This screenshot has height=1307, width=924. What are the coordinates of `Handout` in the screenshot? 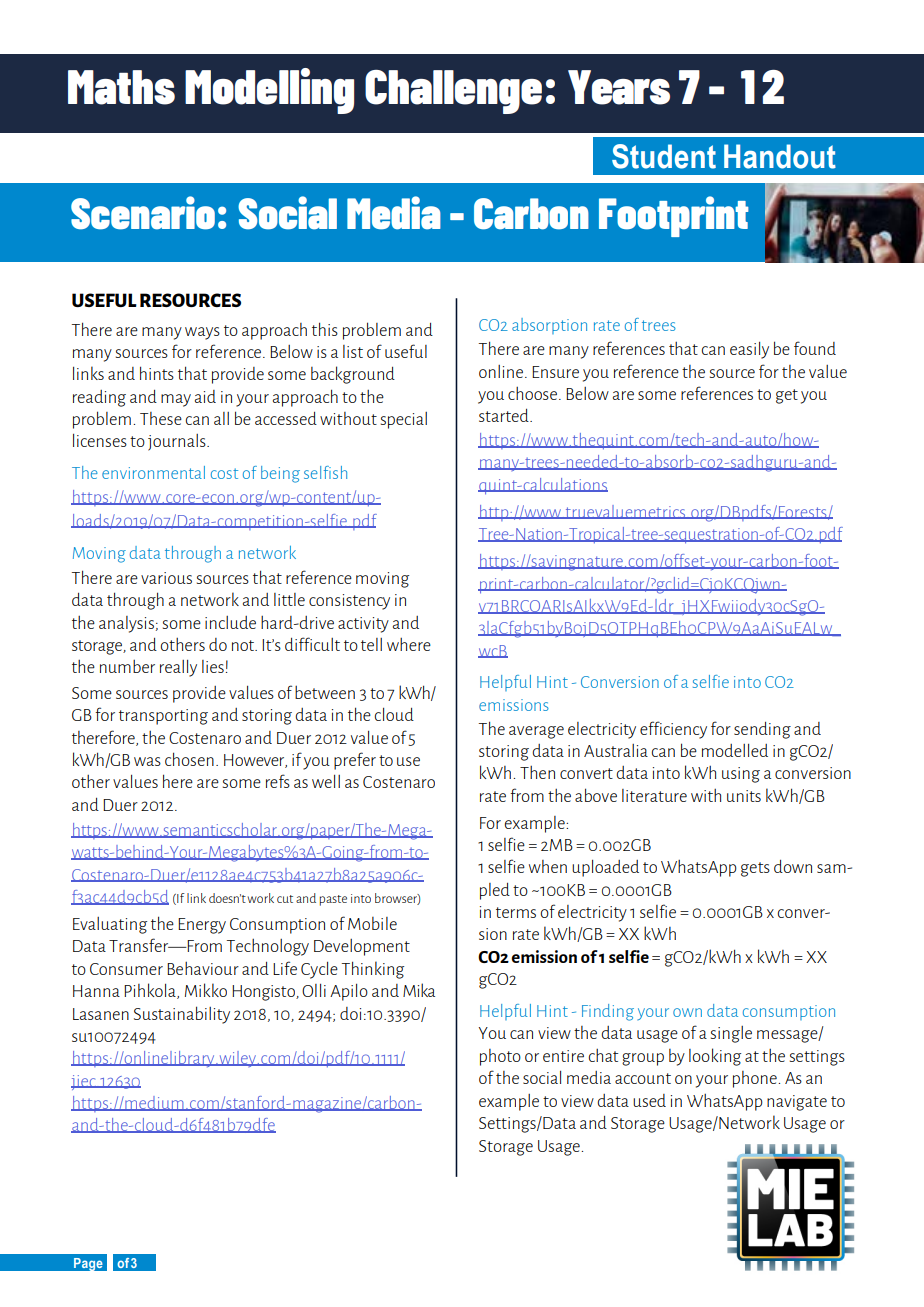 It's located at (780, 156).
